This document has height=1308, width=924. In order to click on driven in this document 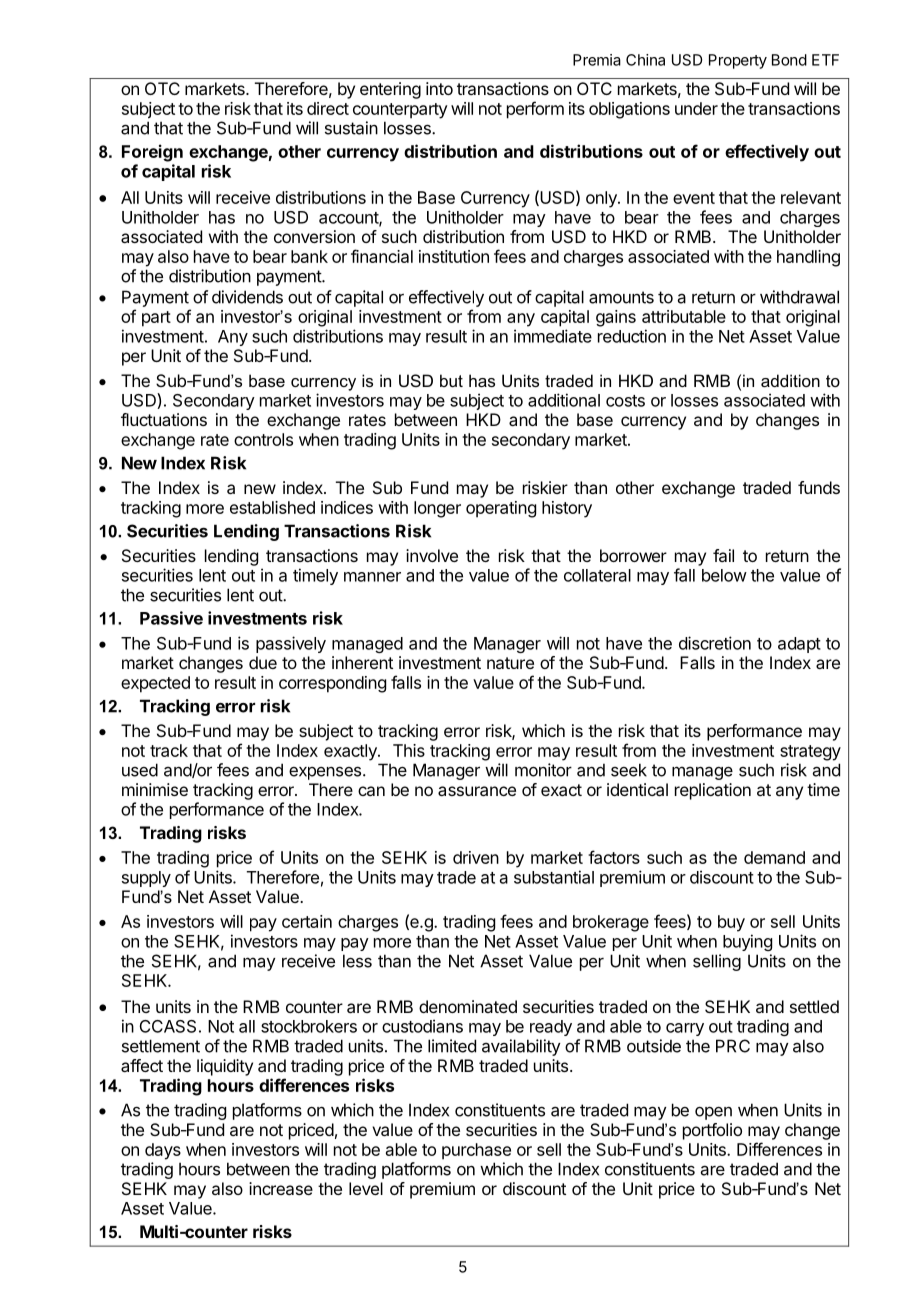, I will do `click(476, 857)`.
